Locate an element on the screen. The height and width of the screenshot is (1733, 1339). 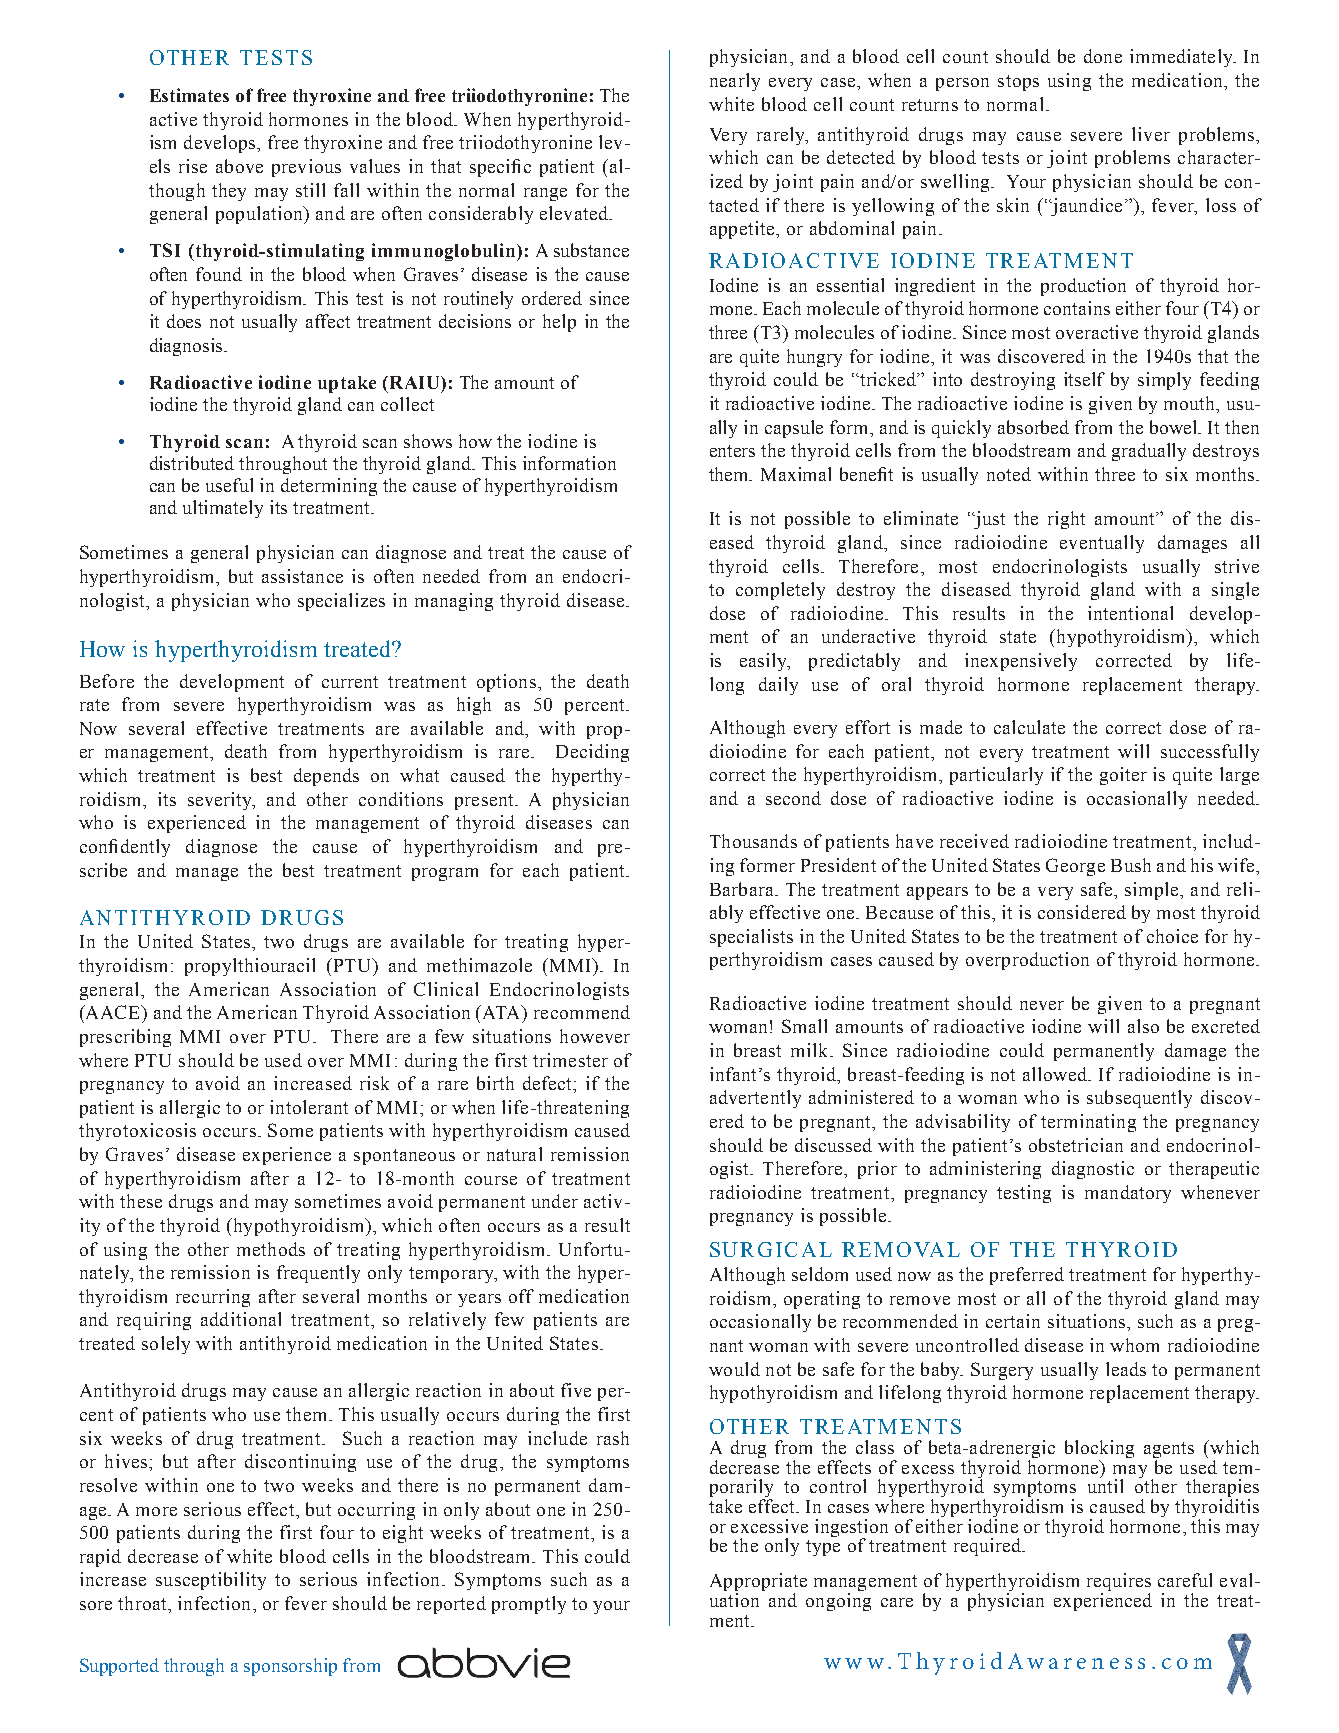
liver is located at coordinates (1151, 134).
